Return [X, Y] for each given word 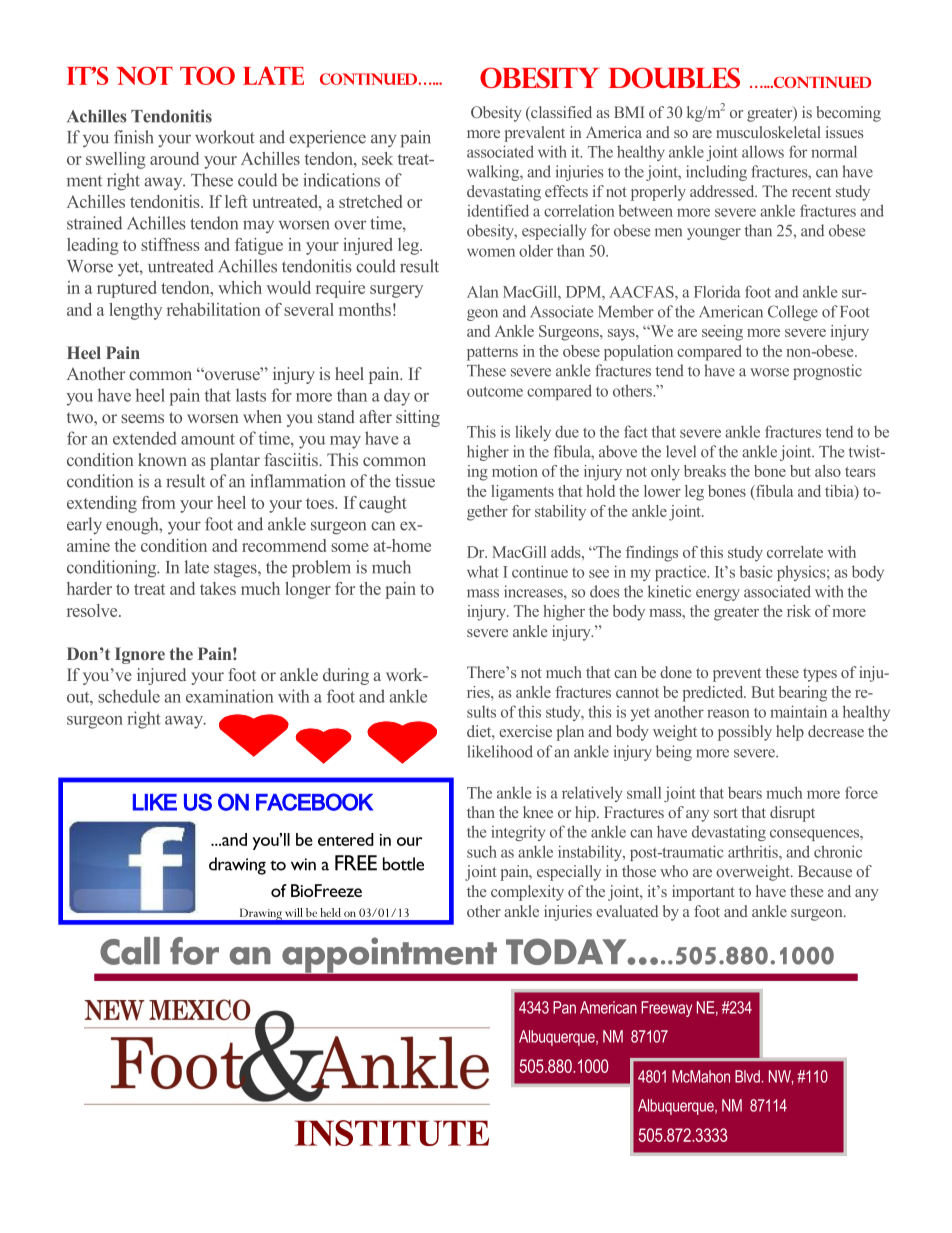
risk [799, 611]
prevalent [534, 134]
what [483, 571]
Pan [564, 1007]
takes [218, 588]
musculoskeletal [768, 132]
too [207, 75]
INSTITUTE [392, 1133]
